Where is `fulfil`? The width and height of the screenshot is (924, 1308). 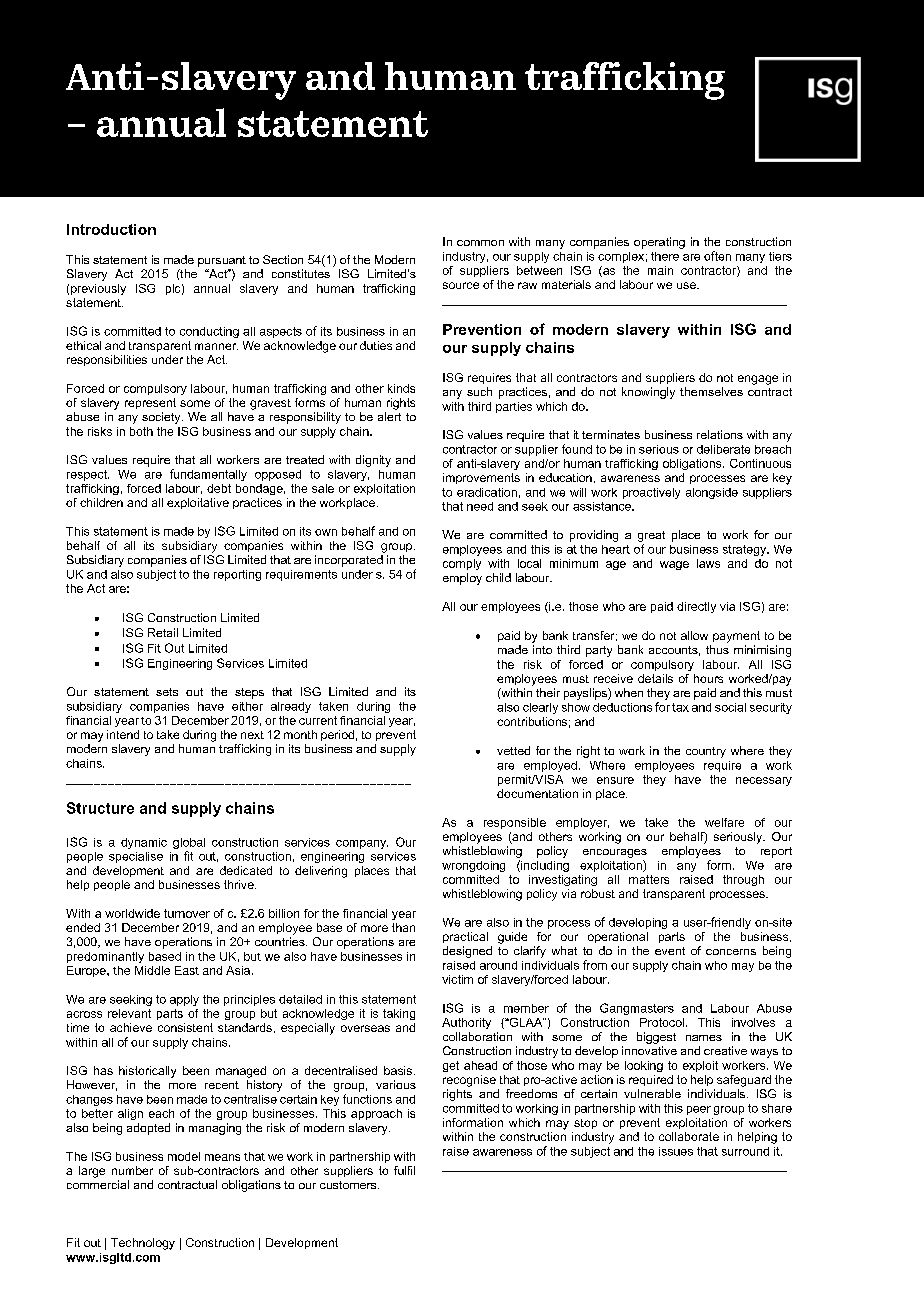 fulfil is located at coordinates (404, 1170).
